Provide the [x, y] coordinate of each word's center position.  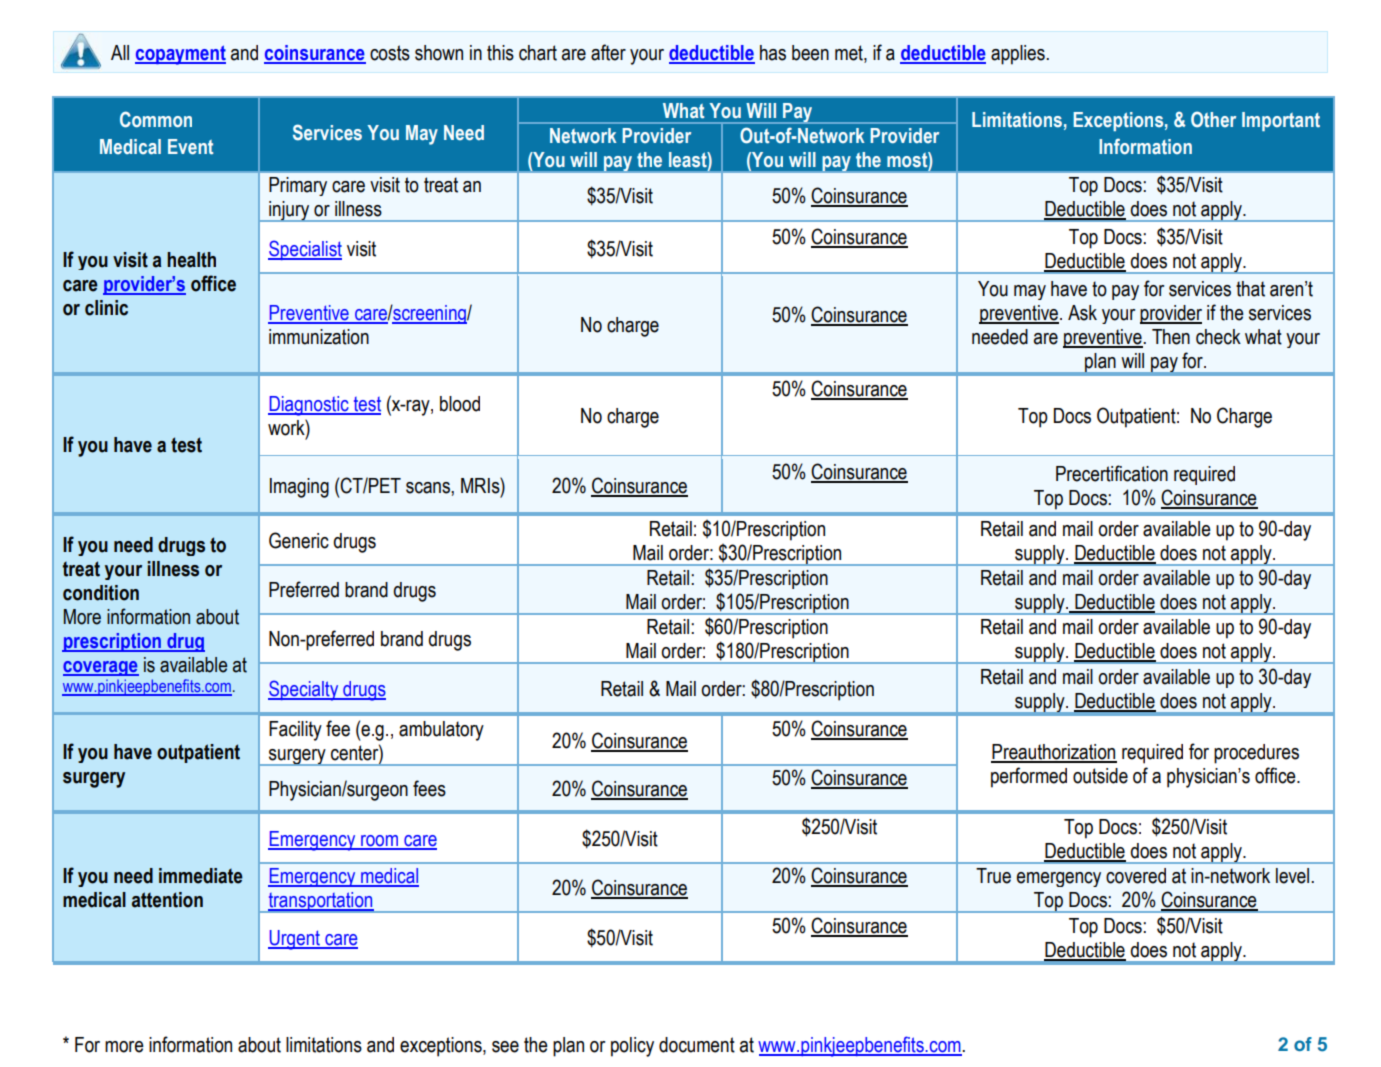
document [697, 1045]
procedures [1256, 754]
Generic [299, 540]
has [773, 53]
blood [460, 404]
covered [1136, 876]
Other [1213, 119]
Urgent [295, 940]
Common [156, 119]
